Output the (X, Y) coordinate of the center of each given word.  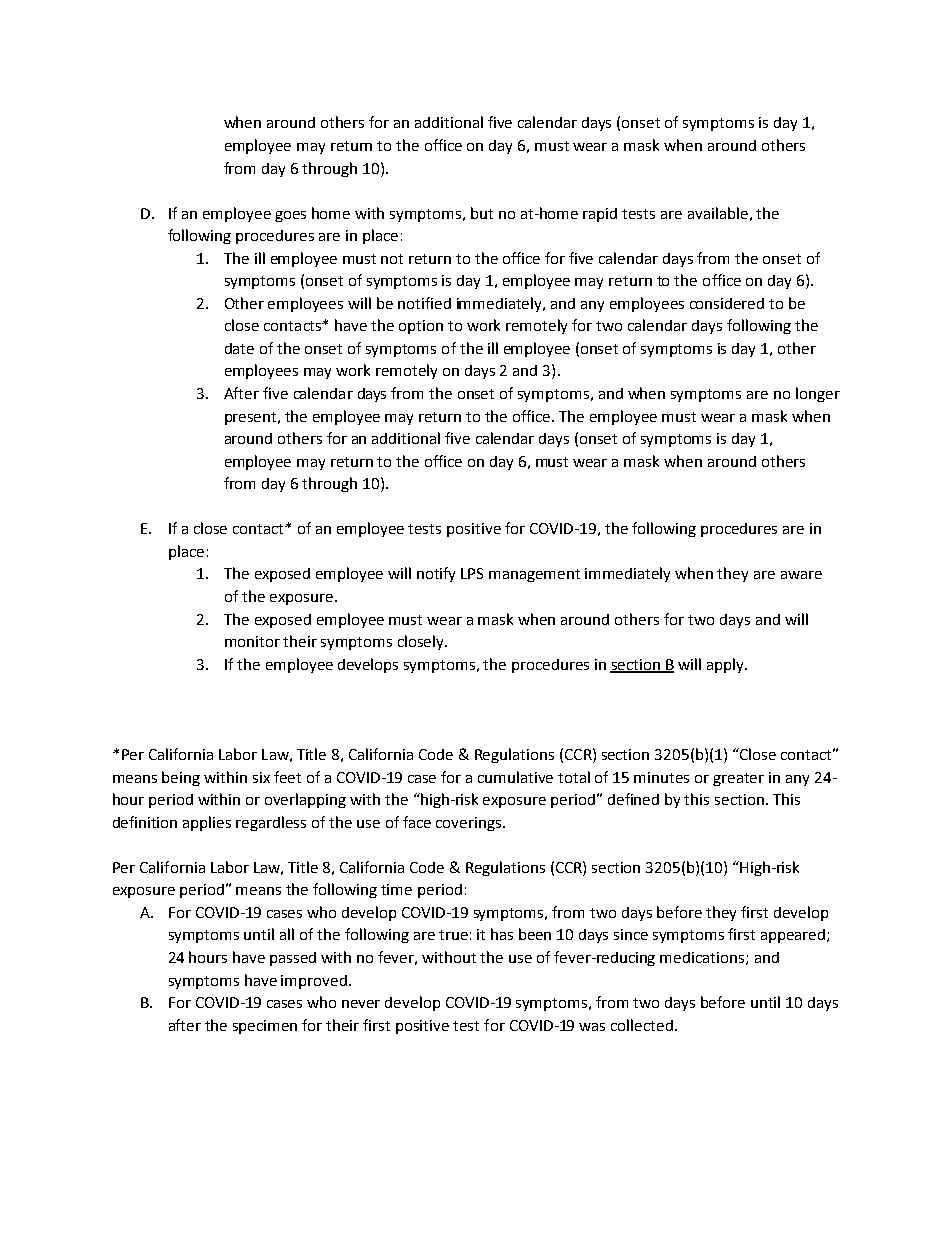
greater (738, 779)
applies (207, 823)
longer (818, 394)
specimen (265, 1027)
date (239, 348)
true (453, 935)
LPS (472, 573)
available (718, 213)
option (421, 327)
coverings (470, 824)
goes (290, 216)
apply (726, 665)
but (482, 213)
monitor (252, 641)
